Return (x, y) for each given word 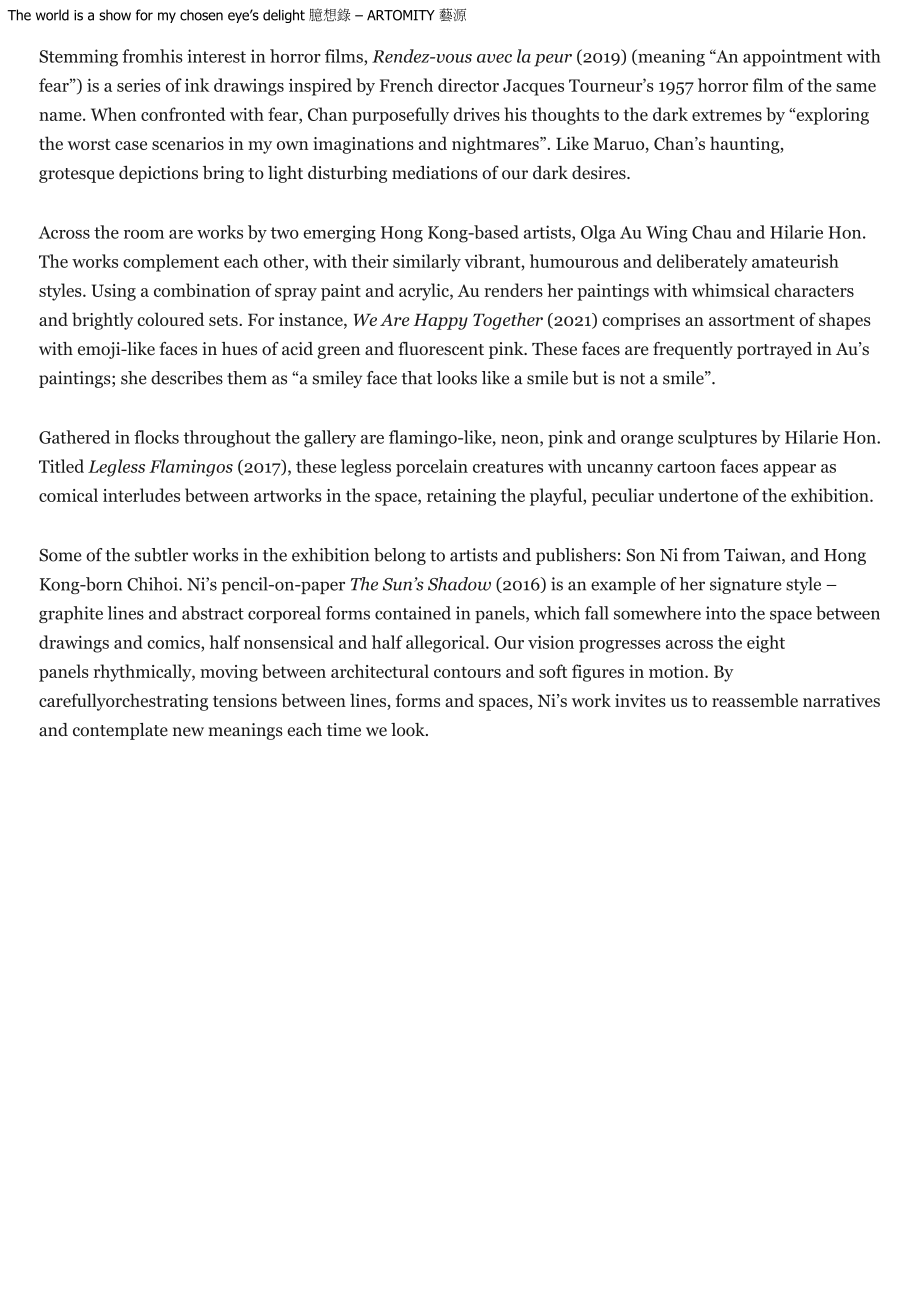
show (115, 15)
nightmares (496, 145)
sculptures (717, 439)
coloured (170, 319)
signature (746, 585)
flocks (156, 437)
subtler (161, 555)
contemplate (120, 731)
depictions (158, 174)
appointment (792, 58)
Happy (440, 321)
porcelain (432, 468)
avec (494, 58)
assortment (752, 320)
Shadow (459, 584)
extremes (727, 115)
